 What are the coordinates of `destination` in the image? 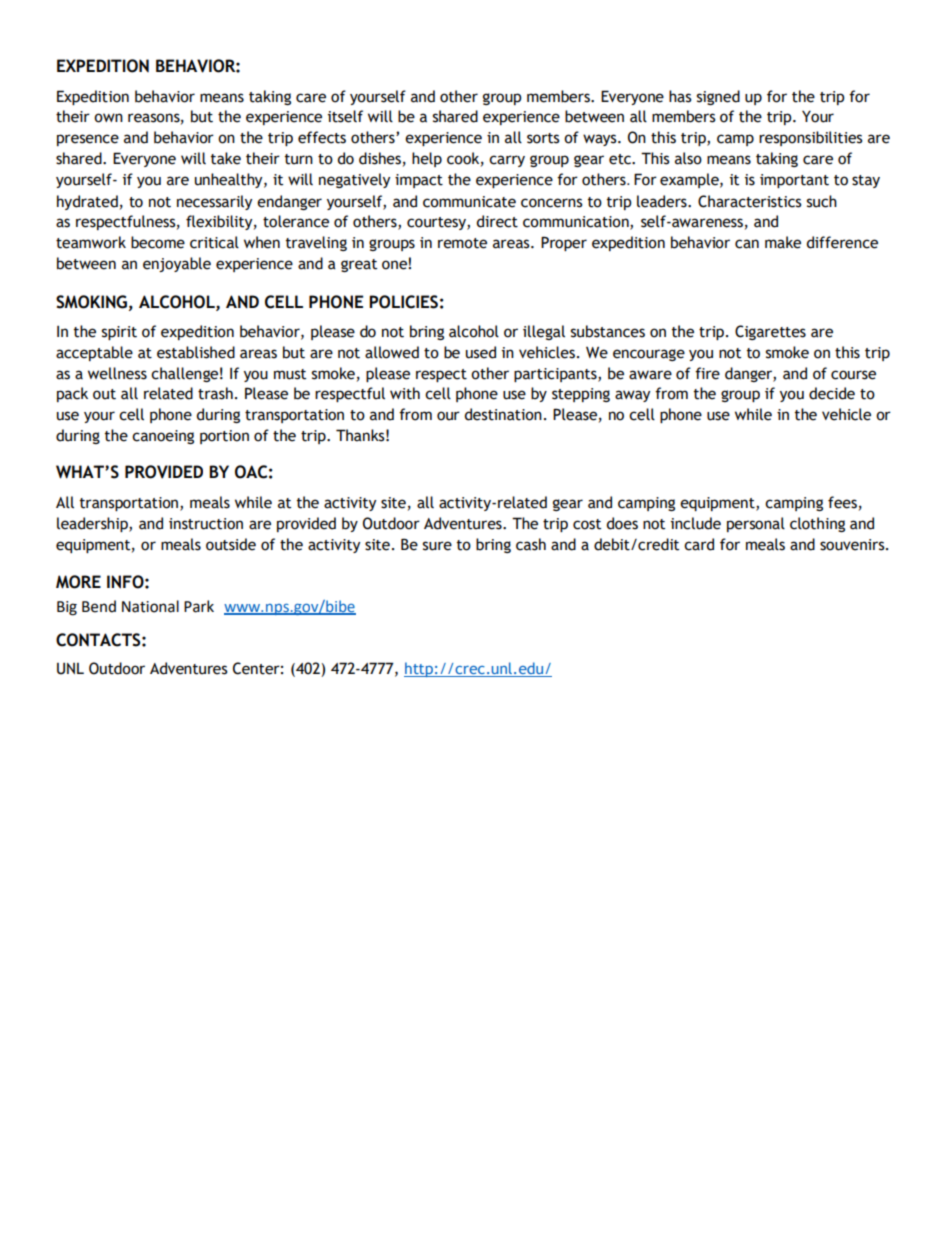 It's located at (503, 414).
